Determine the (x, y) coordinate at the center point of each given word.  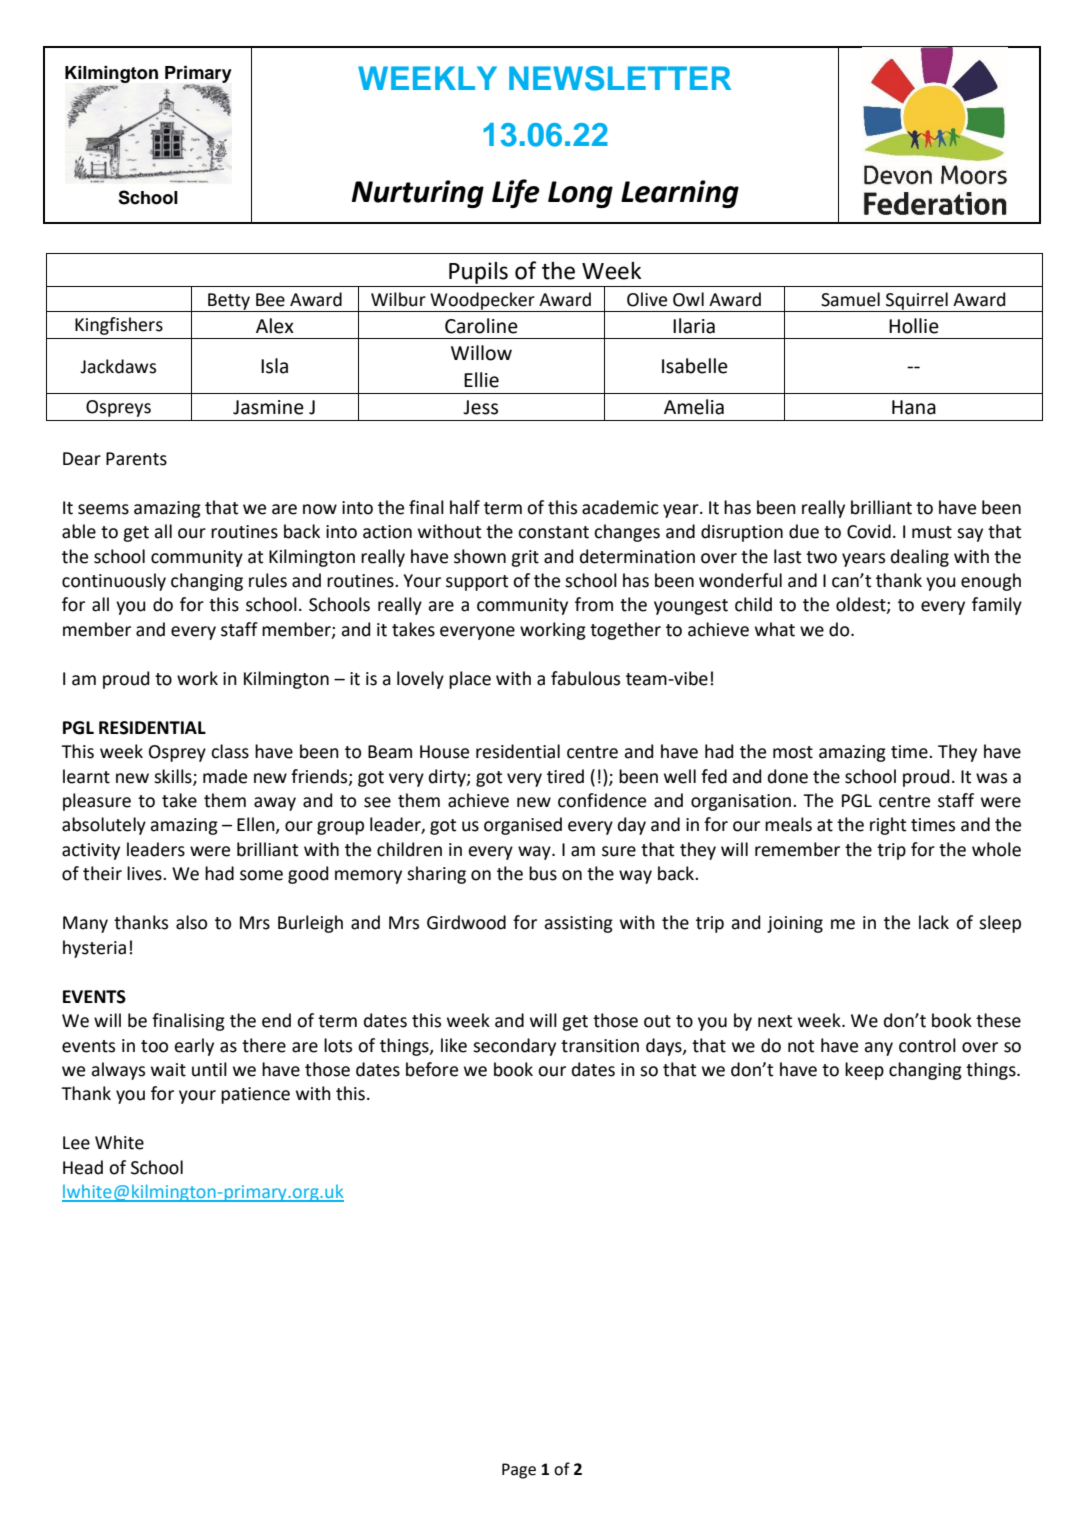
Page (519, 1471)
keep (864, 1071)
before (432, 1069)
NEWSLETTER (620, 78)
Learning (680, 194)
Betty (229, 302)
